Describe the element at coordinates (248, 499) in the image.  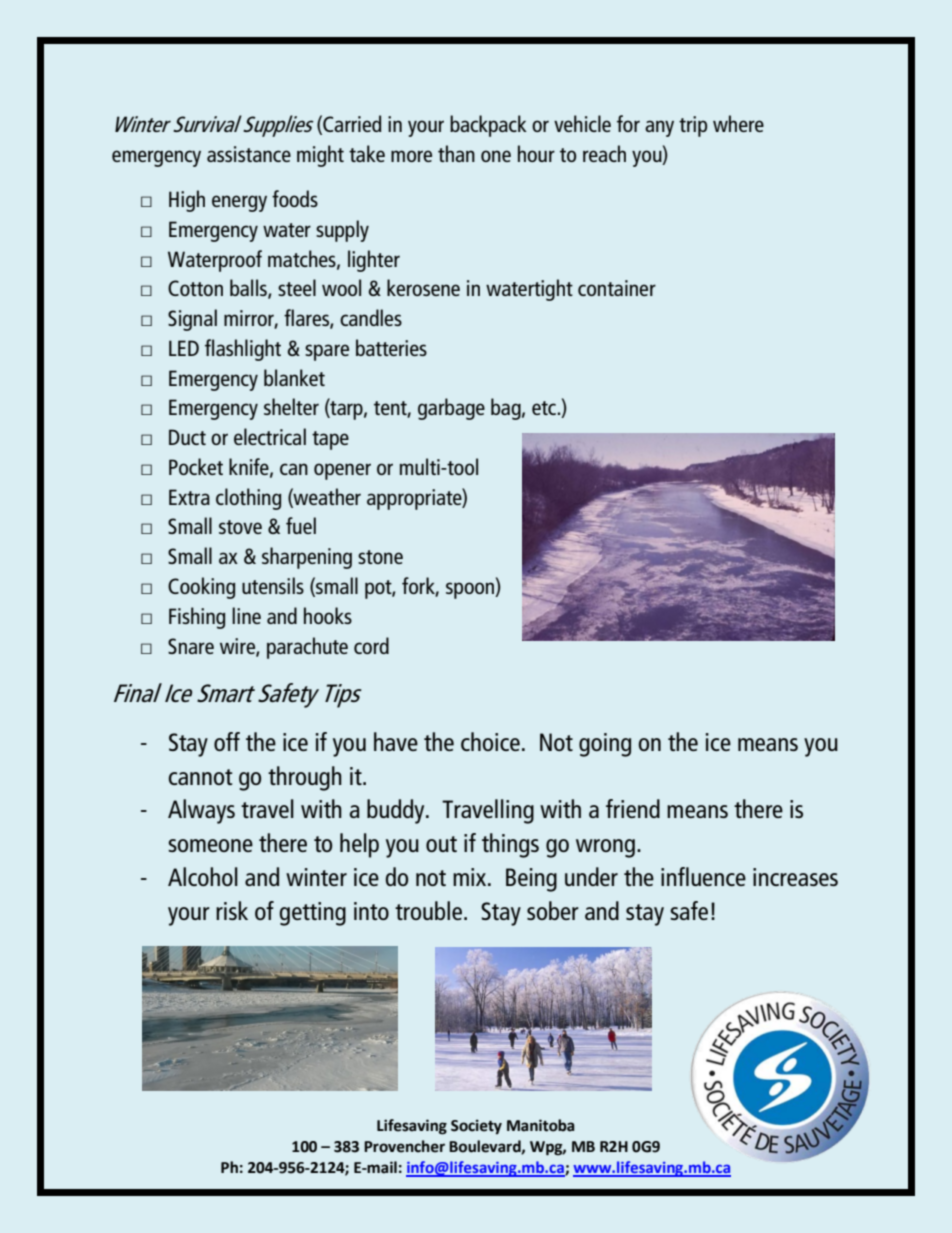
I see `clothing` at that location.
